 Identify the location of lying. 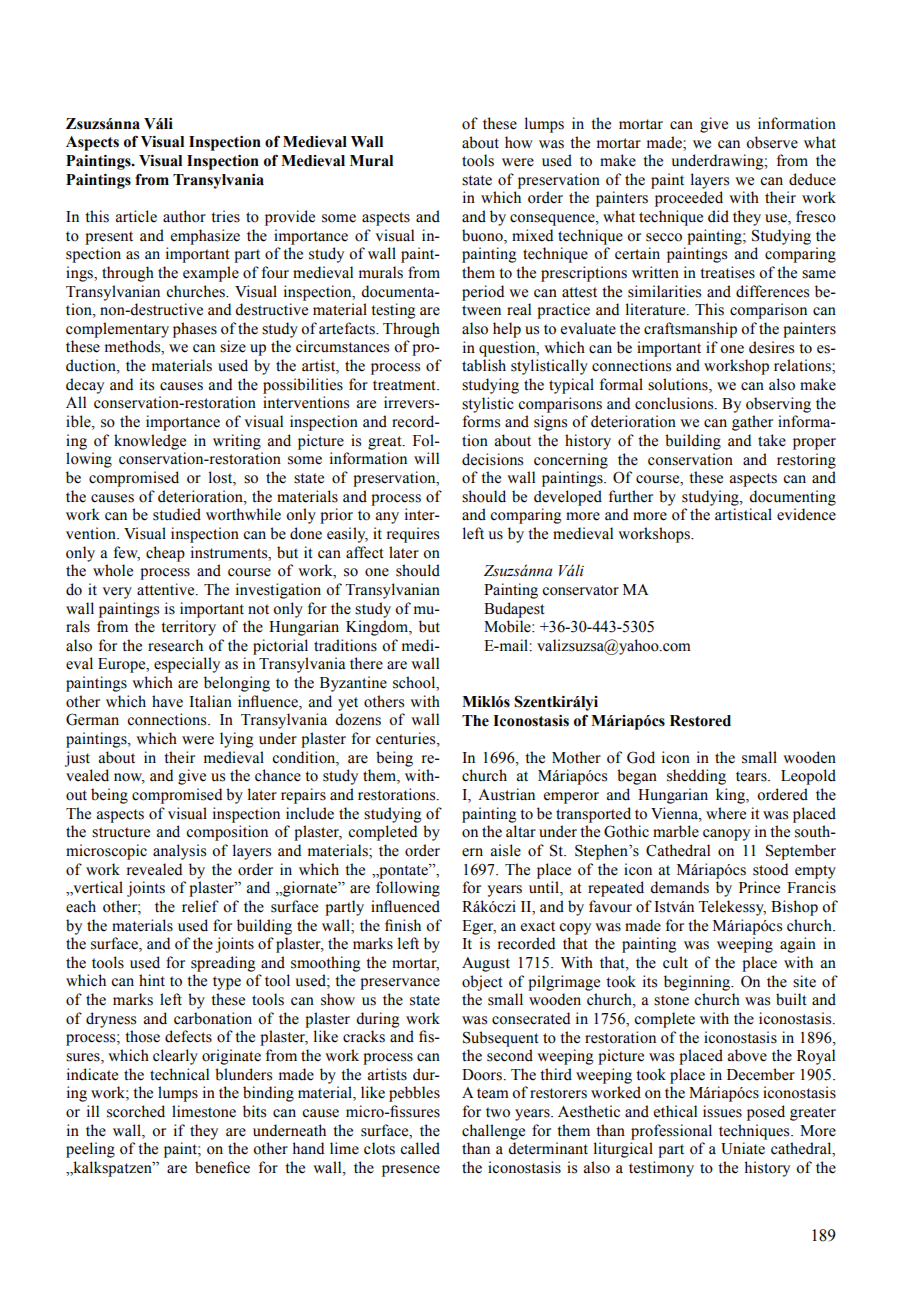
(236, 740).
